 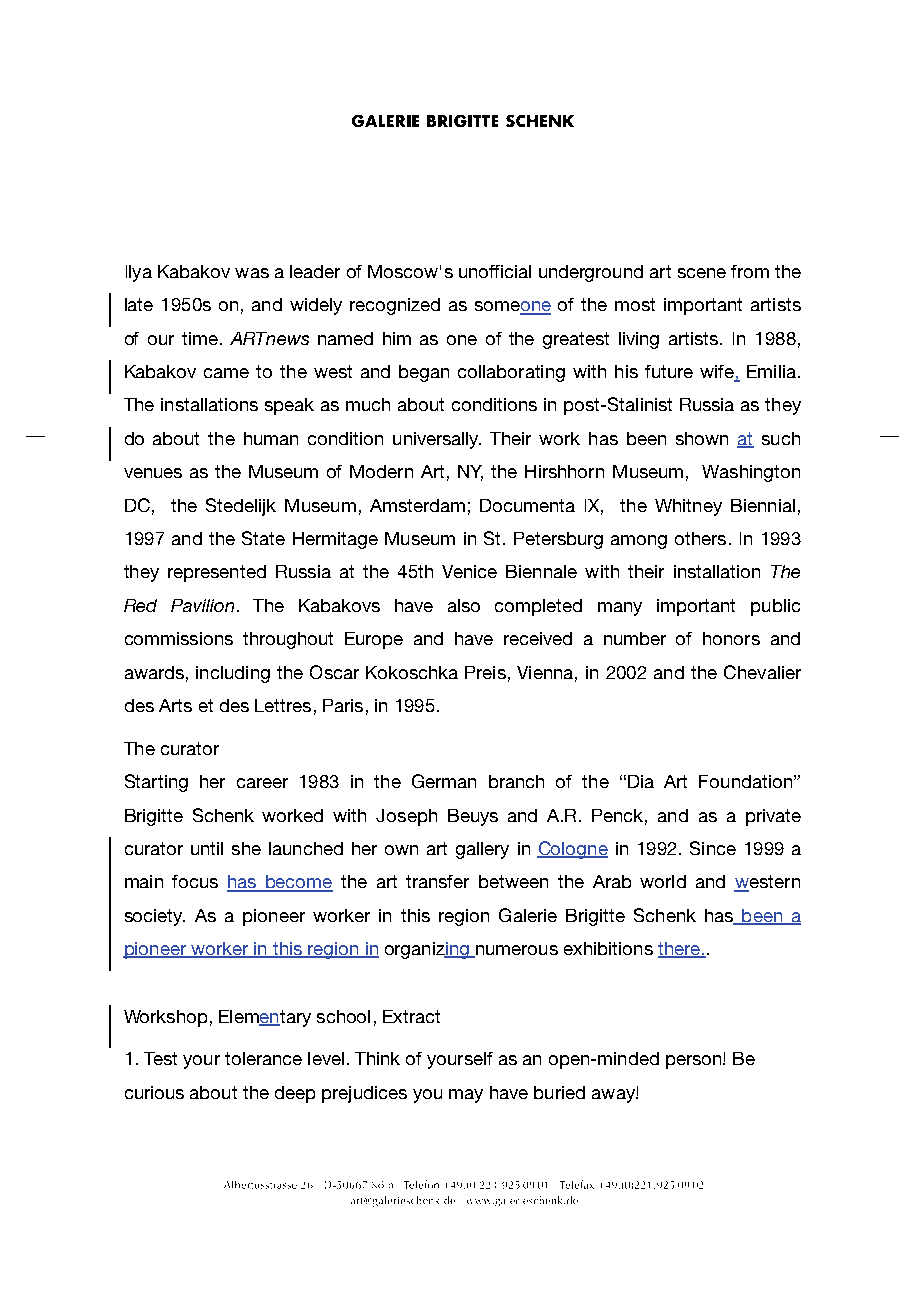 I want to click on Chevalier, so click(x=762, y=672).
